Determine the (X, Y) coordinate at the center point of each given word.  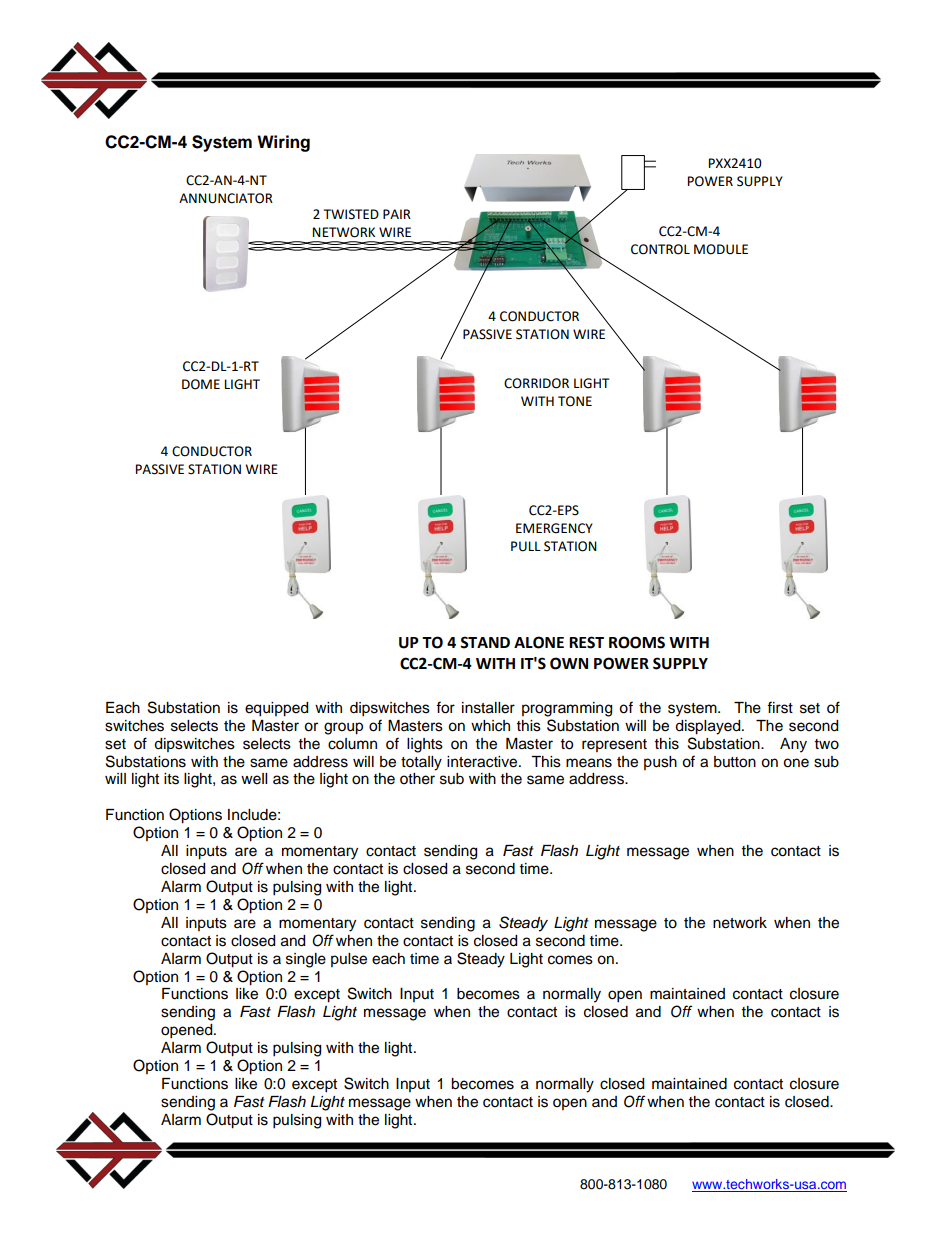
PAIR (397, 214)
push (660, 763)
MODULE (721, 249)
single (306, 960)
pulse (349, 960)
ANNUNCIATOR (226, 198)
